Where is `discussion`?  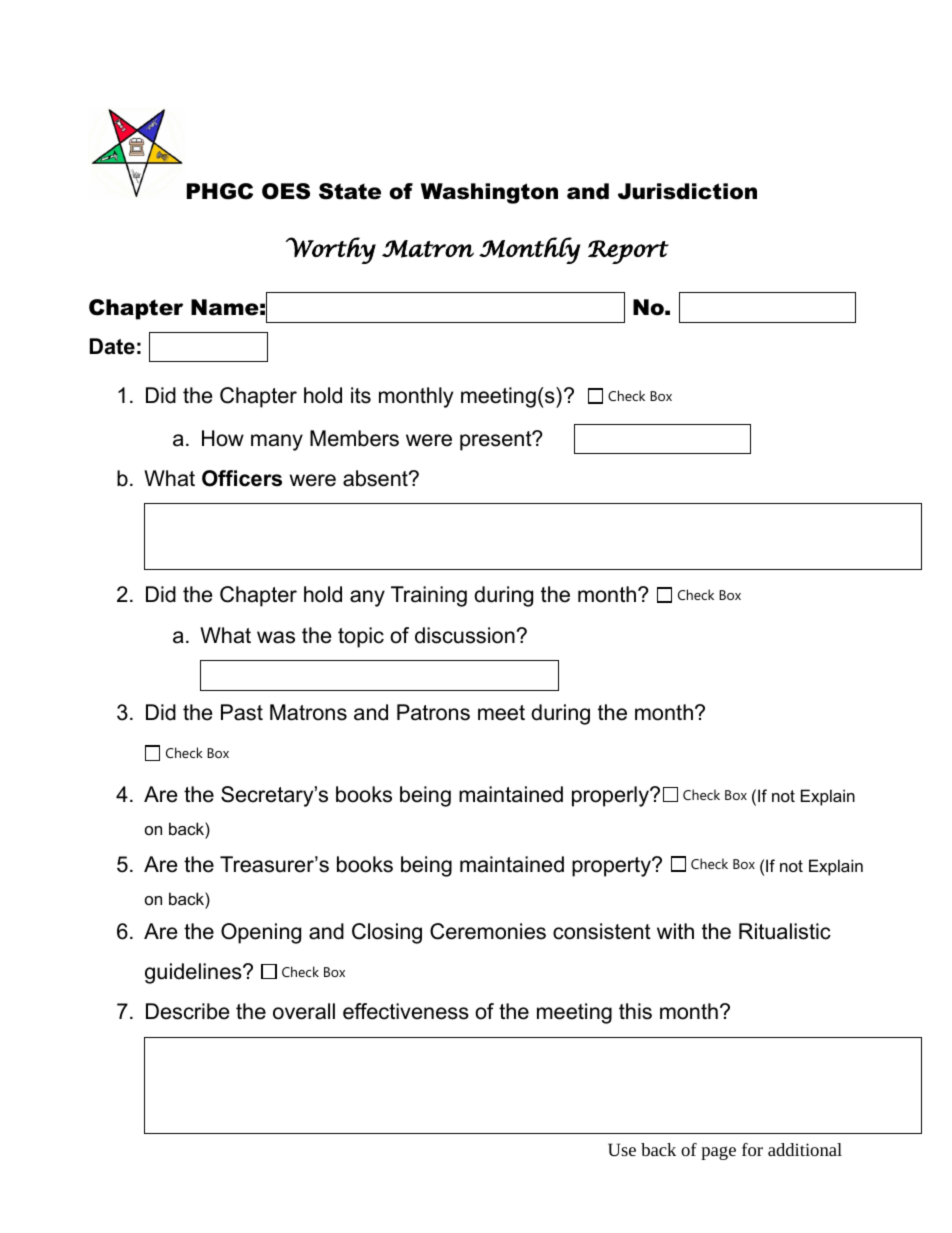
discussion is located at coordinates (465, 635).
